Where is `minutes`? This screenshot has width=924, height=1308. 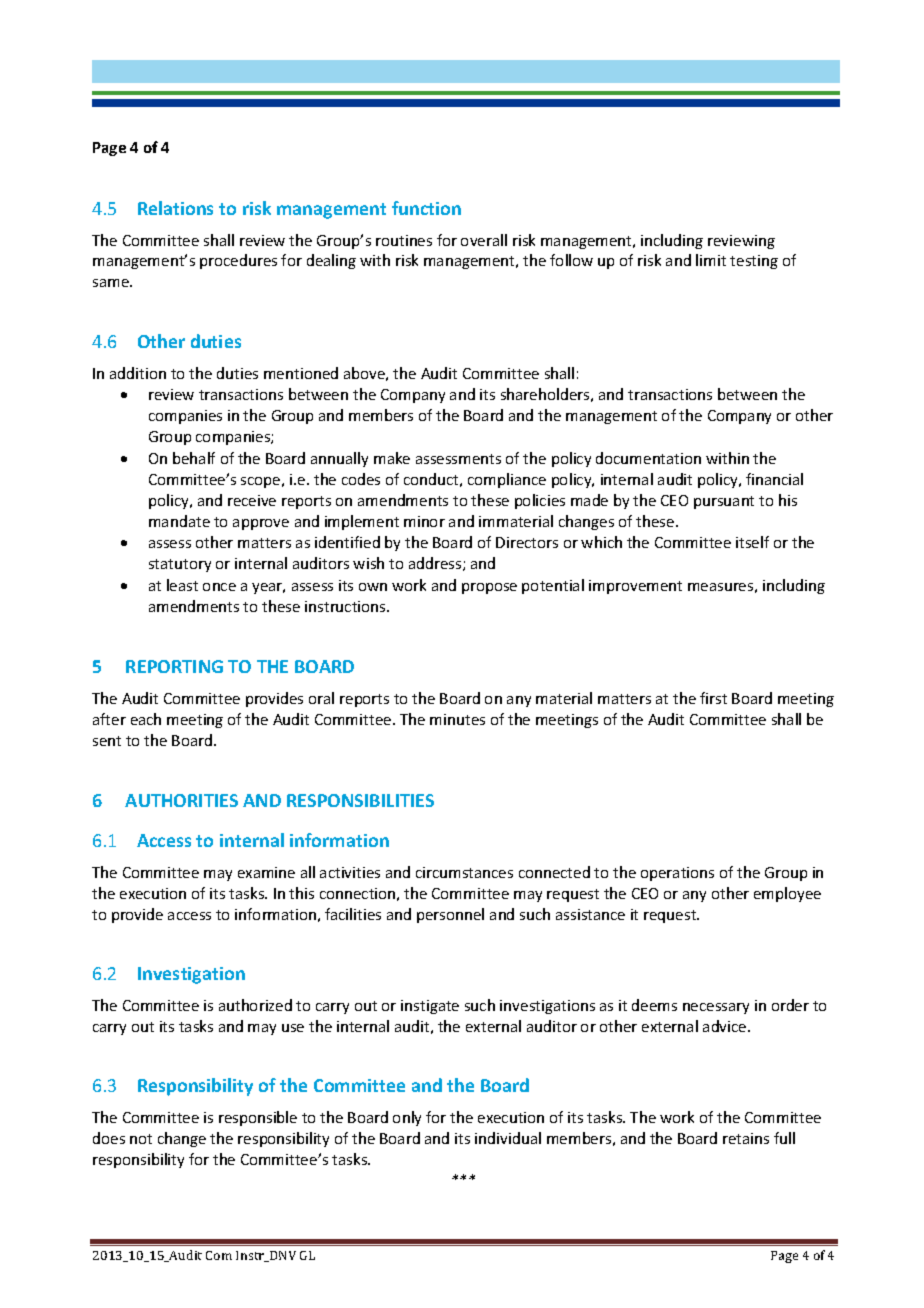 minutes is located at coordinates (457, 719).
